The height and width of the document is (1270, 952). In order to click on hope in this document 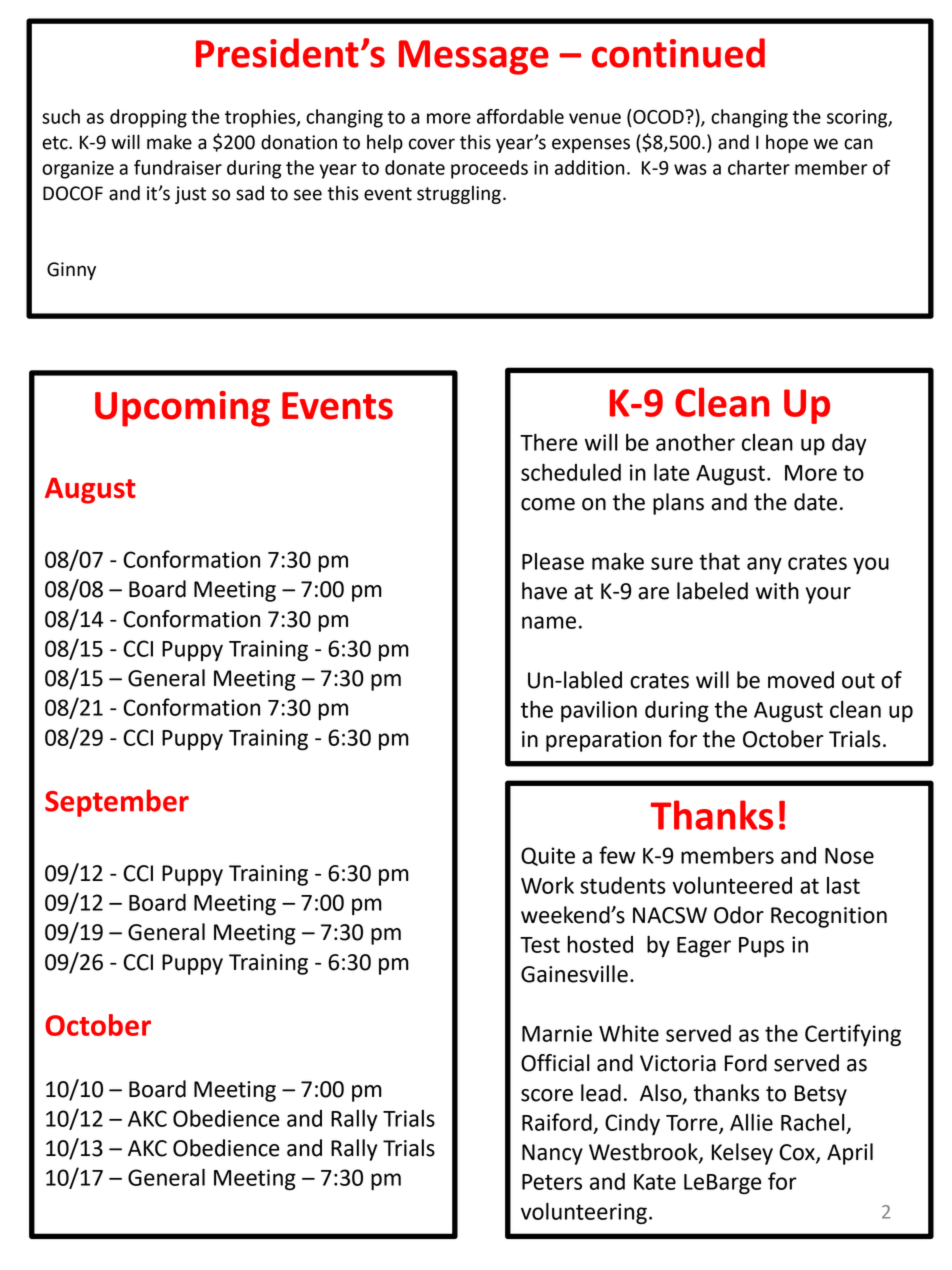, I will do `click(787, 143)`.
